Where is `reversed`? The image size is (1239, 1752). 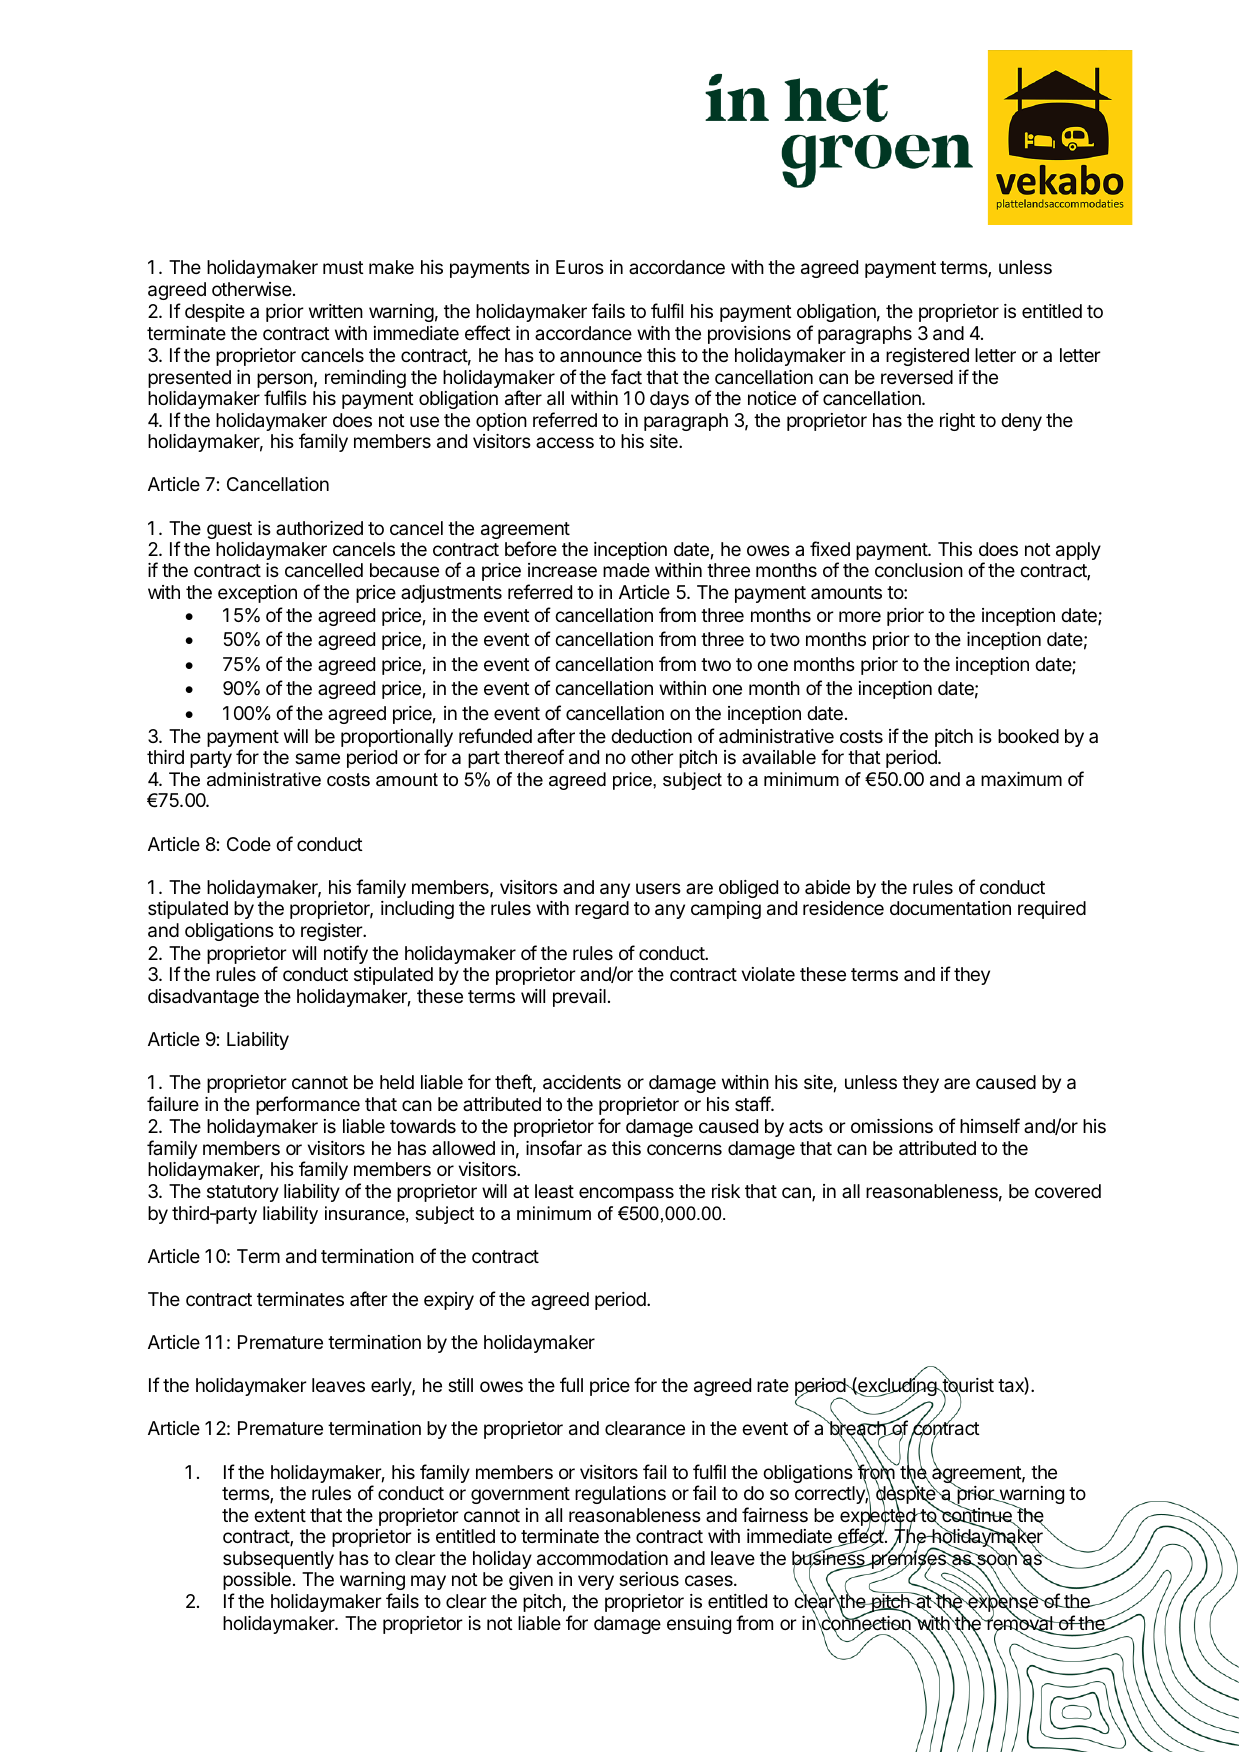 reversed is located at coordinates (917, 377).
